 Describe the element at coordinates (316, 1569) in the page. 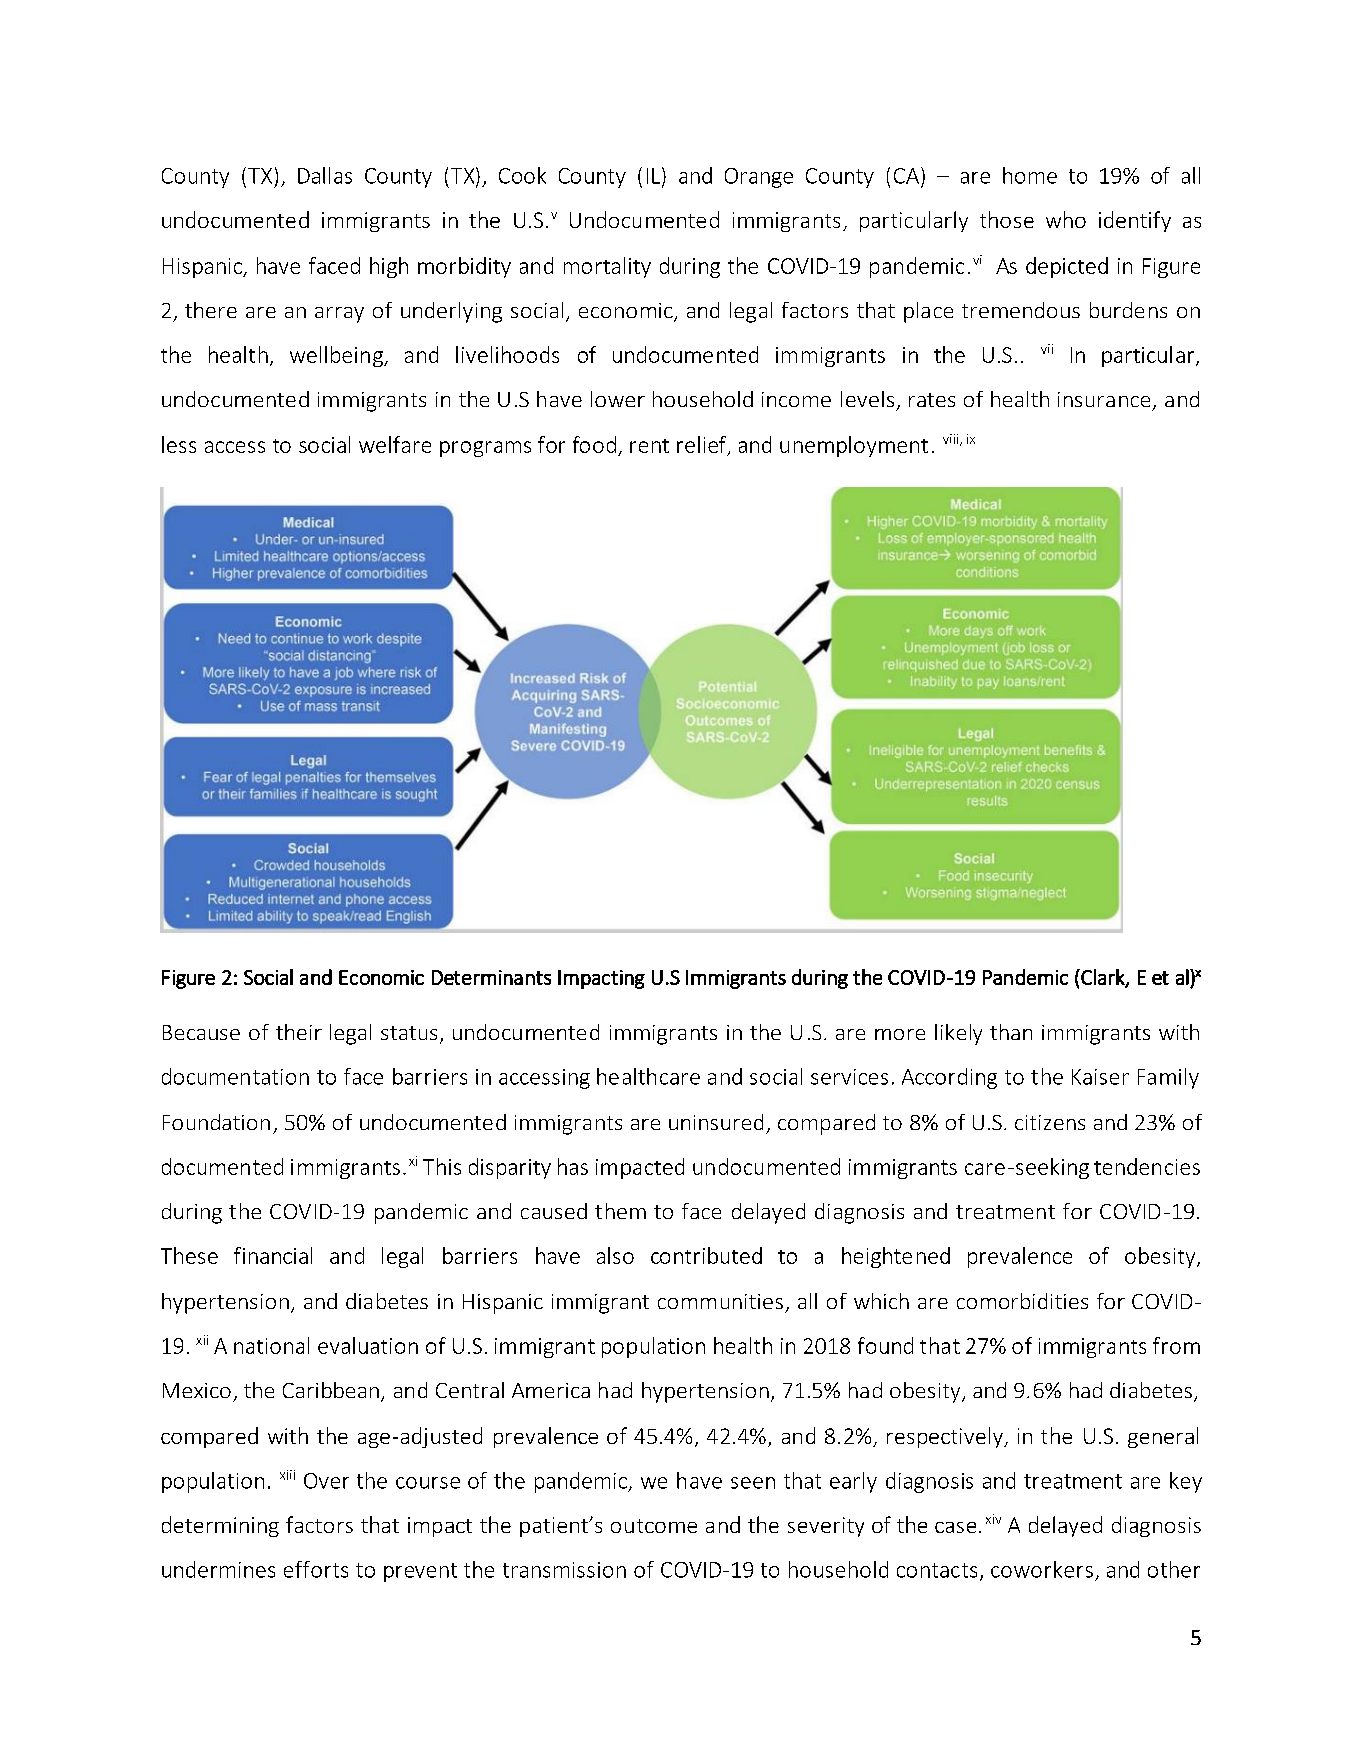

I see `efforts` at that location.
